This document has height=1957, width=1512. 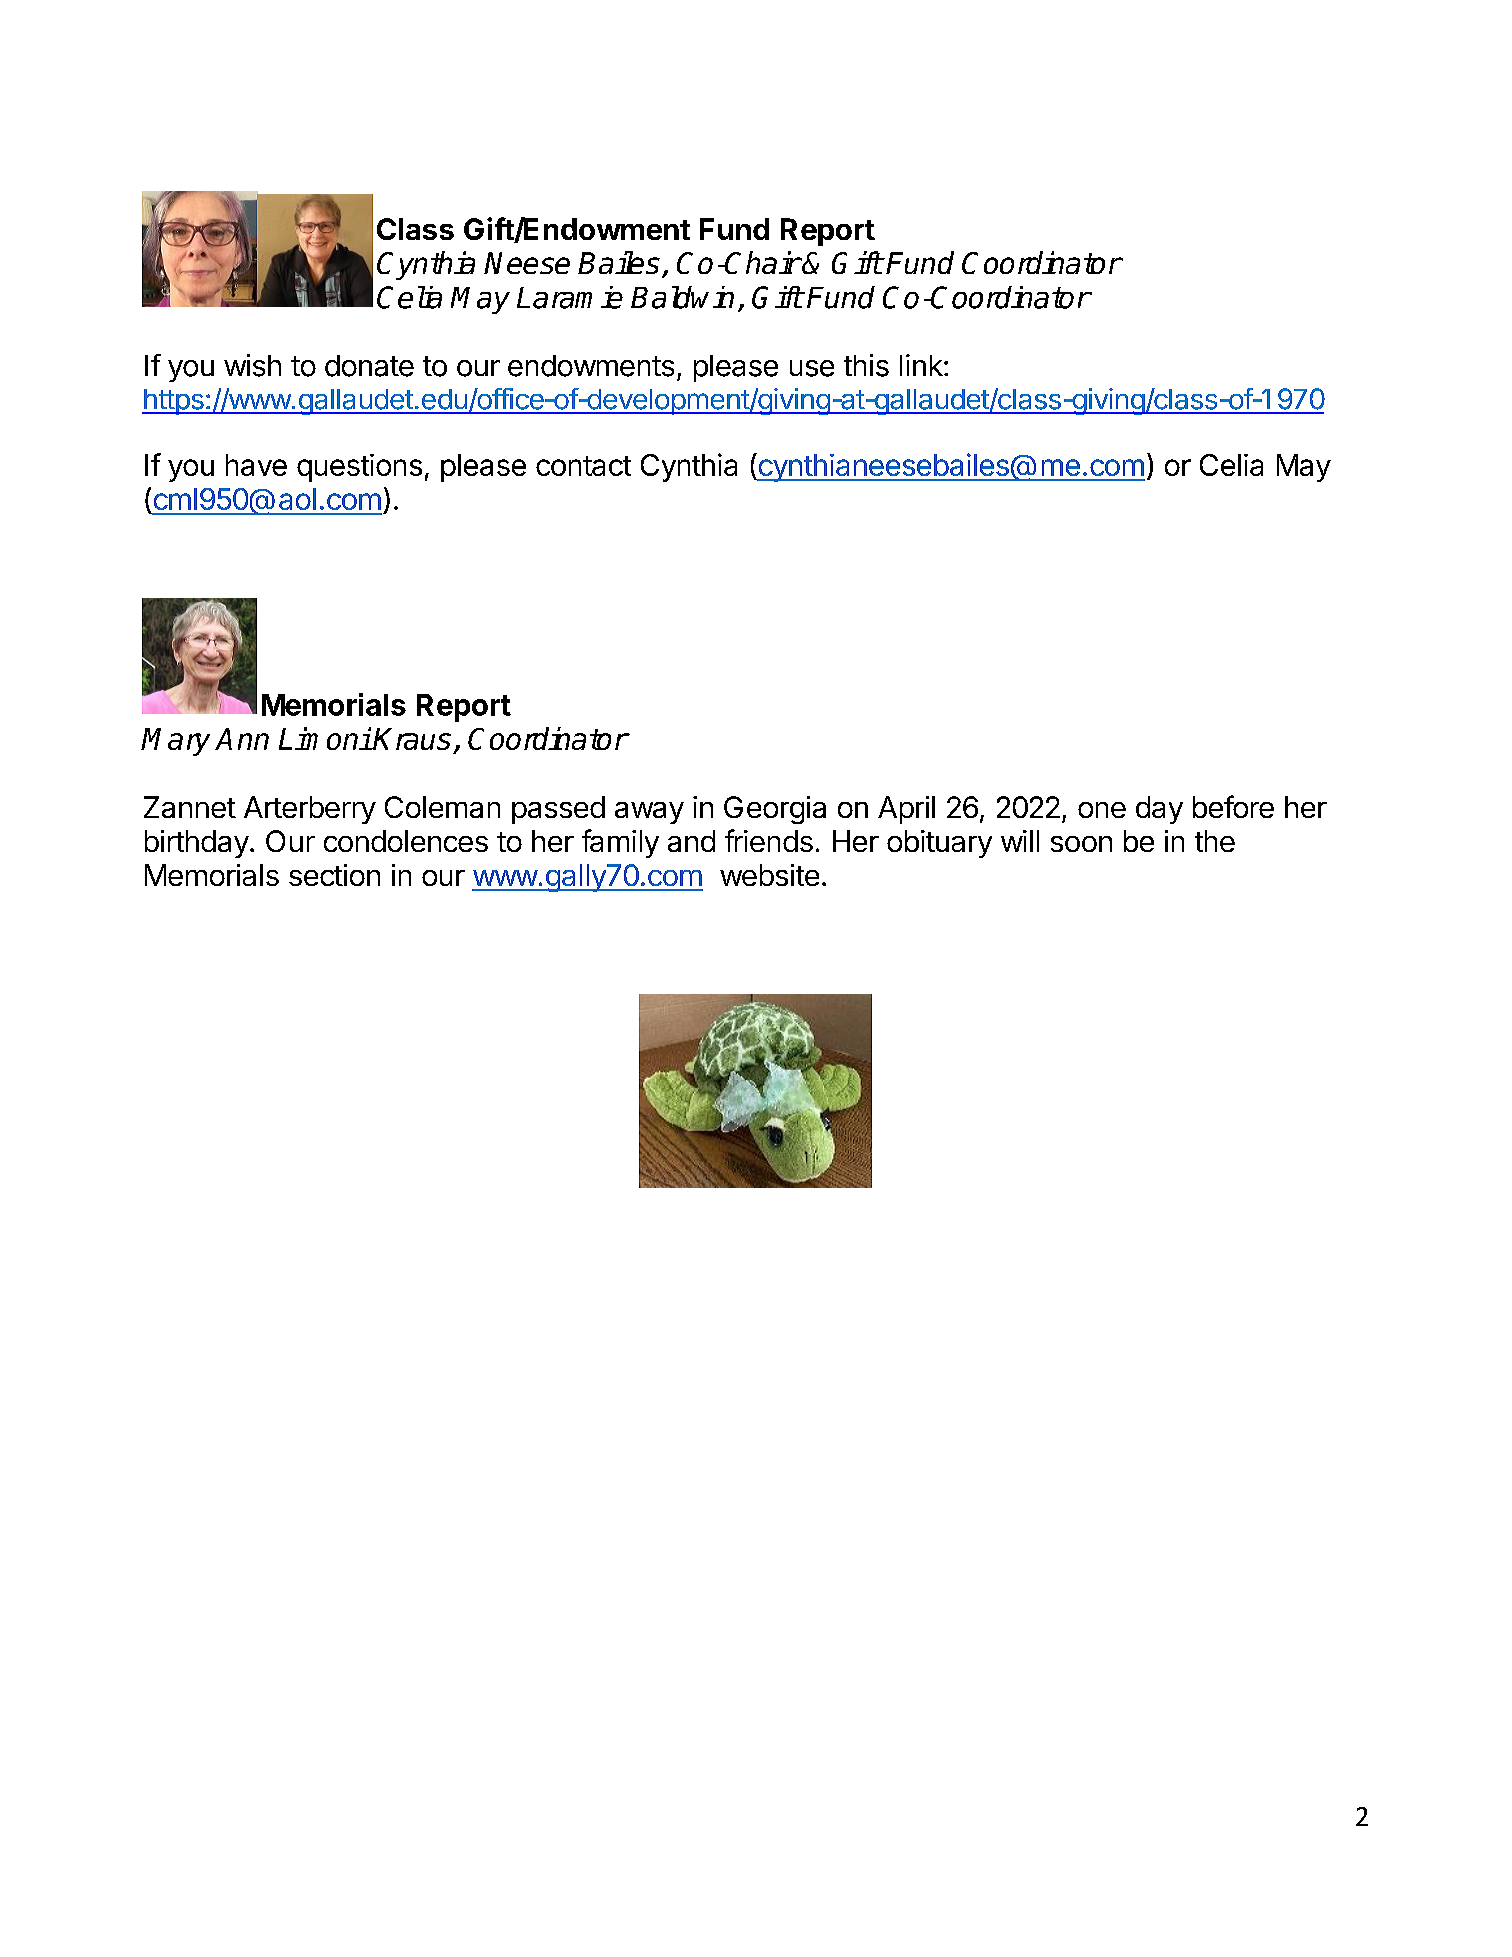 What do you see at coordinates (866, 365) in the document?
I see `this` at bounding box center [866, 365].
